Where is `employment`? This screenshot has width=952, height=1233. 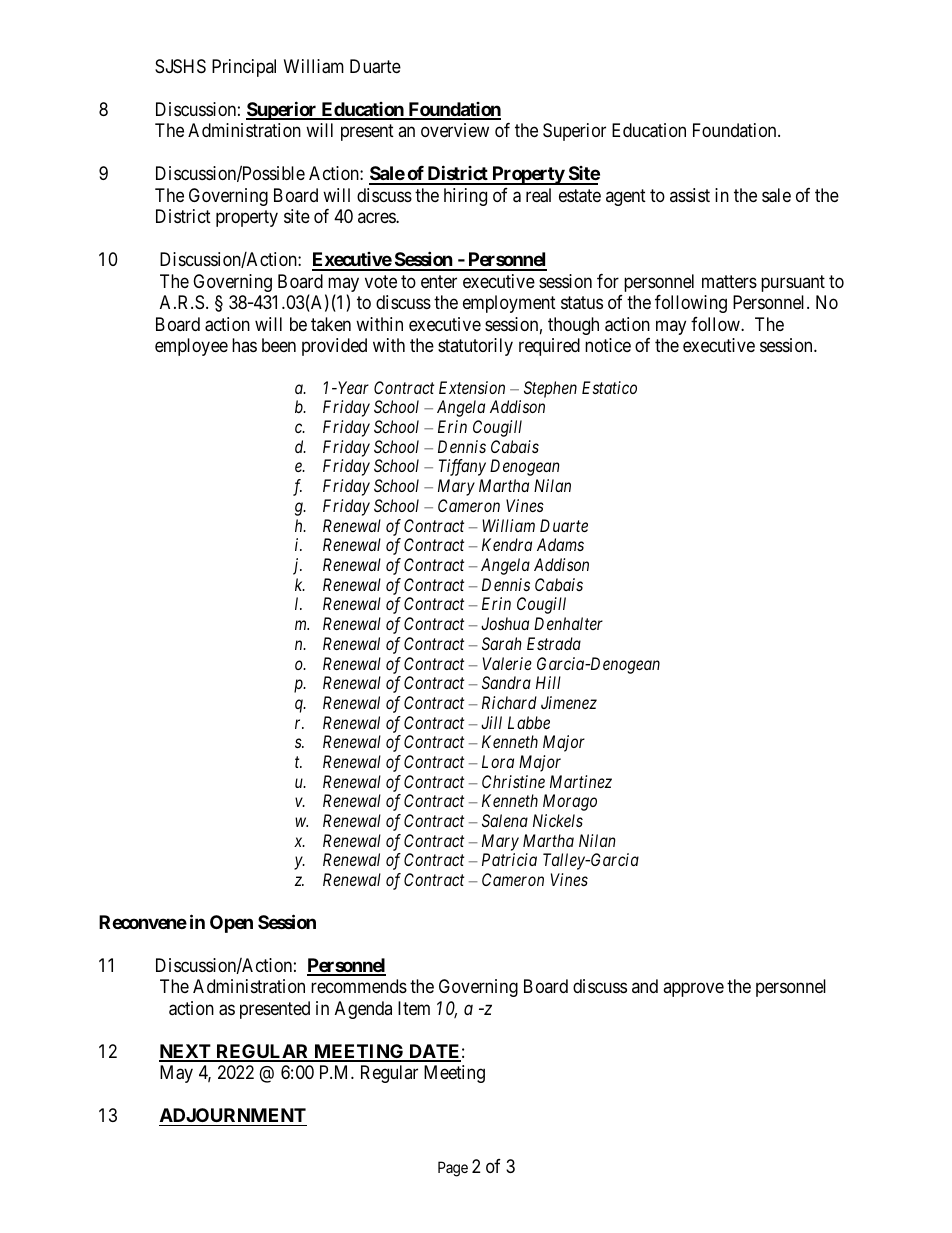 employment is located at coordinates (509, 304).
